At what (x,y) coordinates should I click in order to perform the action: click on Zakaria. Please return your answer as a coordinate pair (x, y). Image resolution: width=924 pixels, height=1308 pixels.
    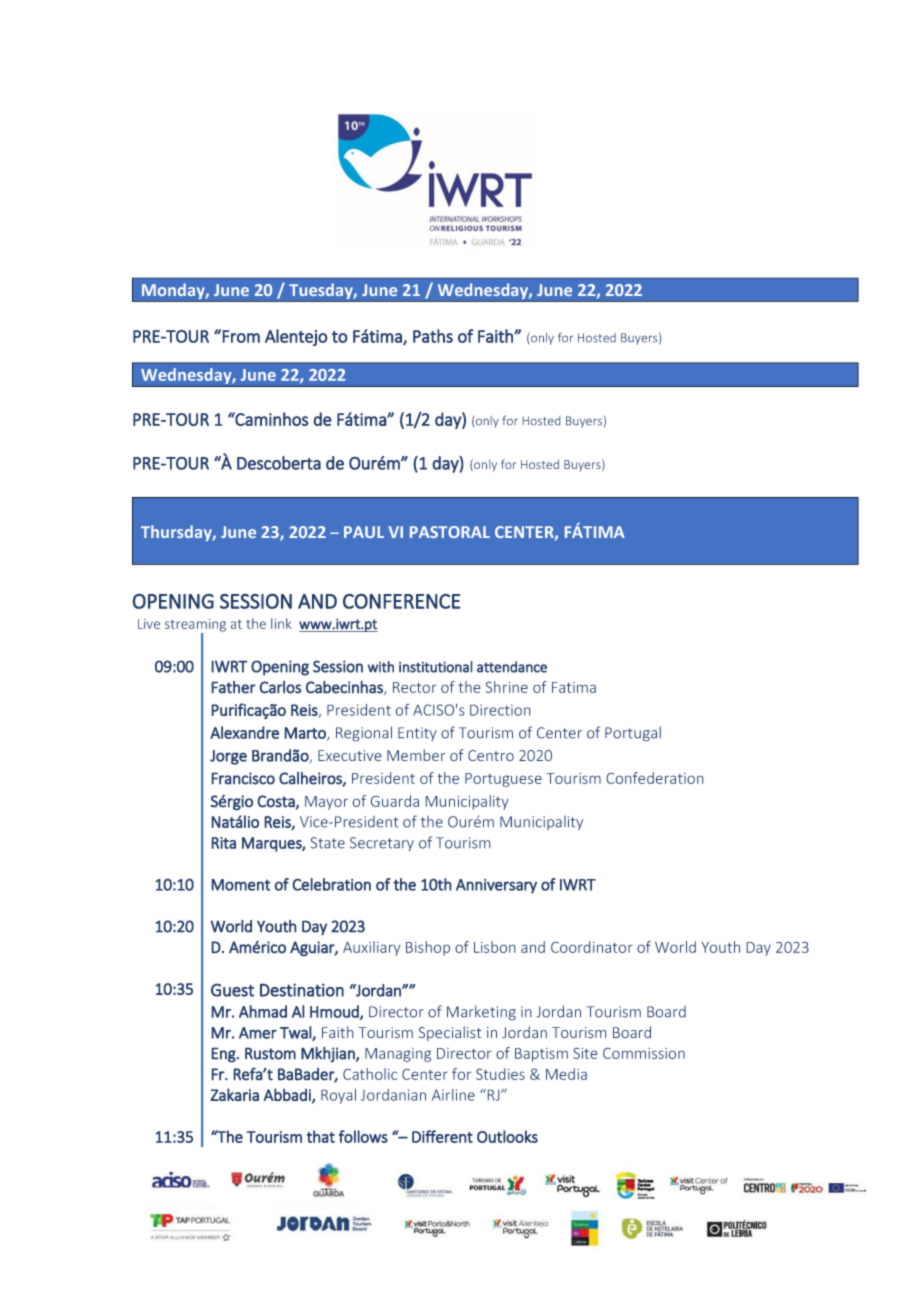
    Looking at the image, I should click on (234, 1094).
